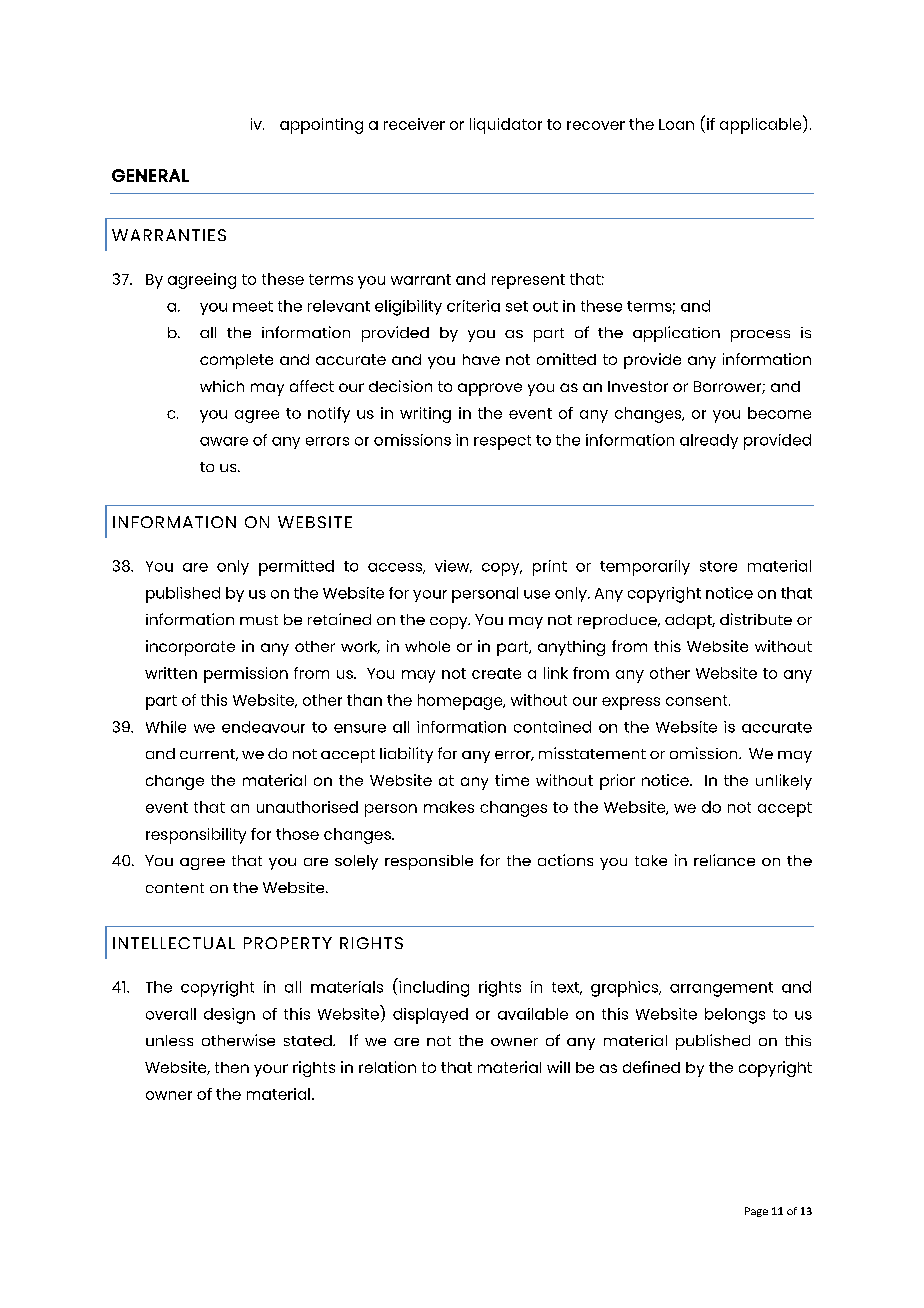  Describe the element at coordinates (676, 124) in the document. I see `Loan` at that location.
